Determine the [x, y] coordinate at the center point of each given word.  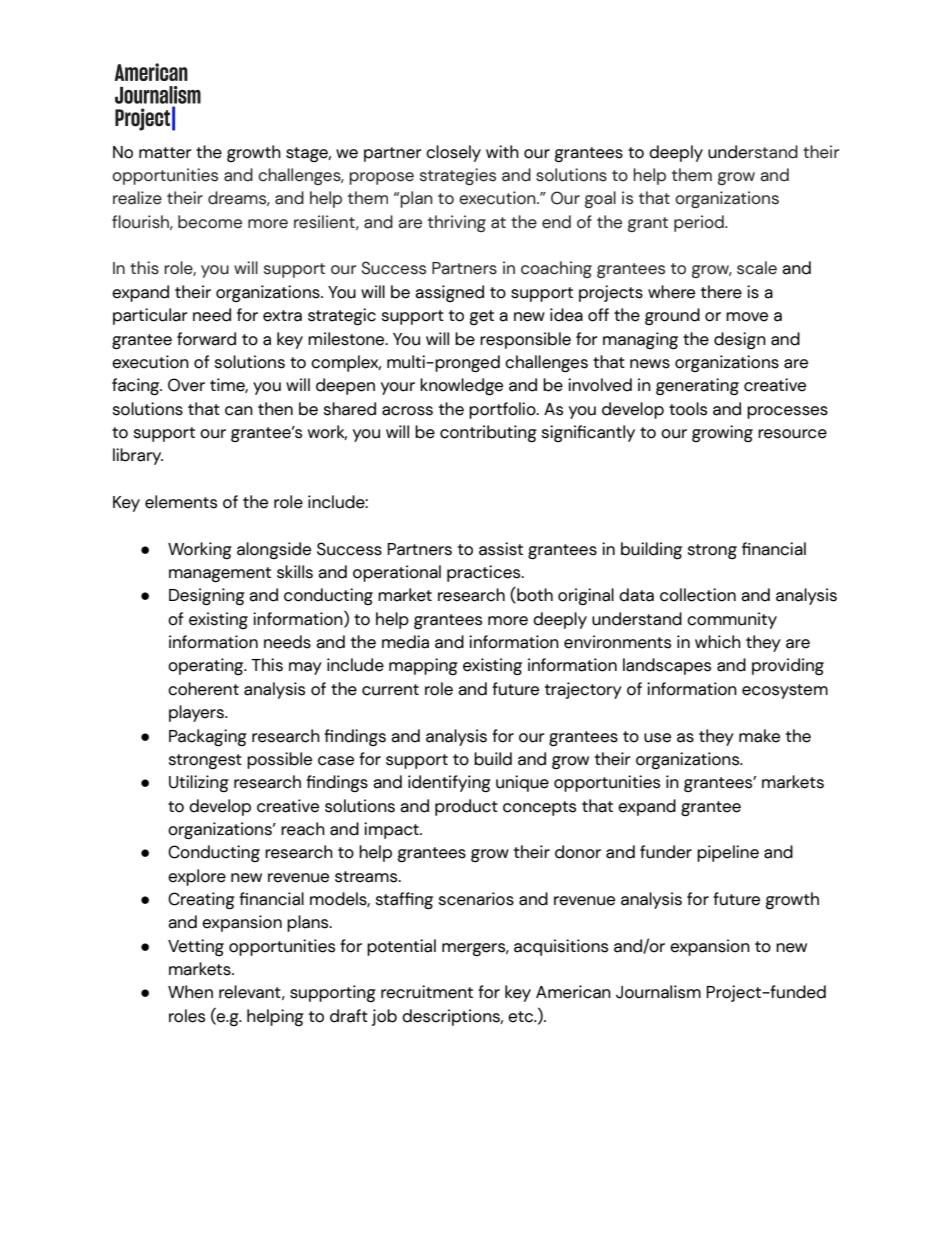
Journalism [658, 992]
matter [165, 153]
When [190, 992]
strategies [458, 176]
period [700, 223]
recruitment [427, 992]
